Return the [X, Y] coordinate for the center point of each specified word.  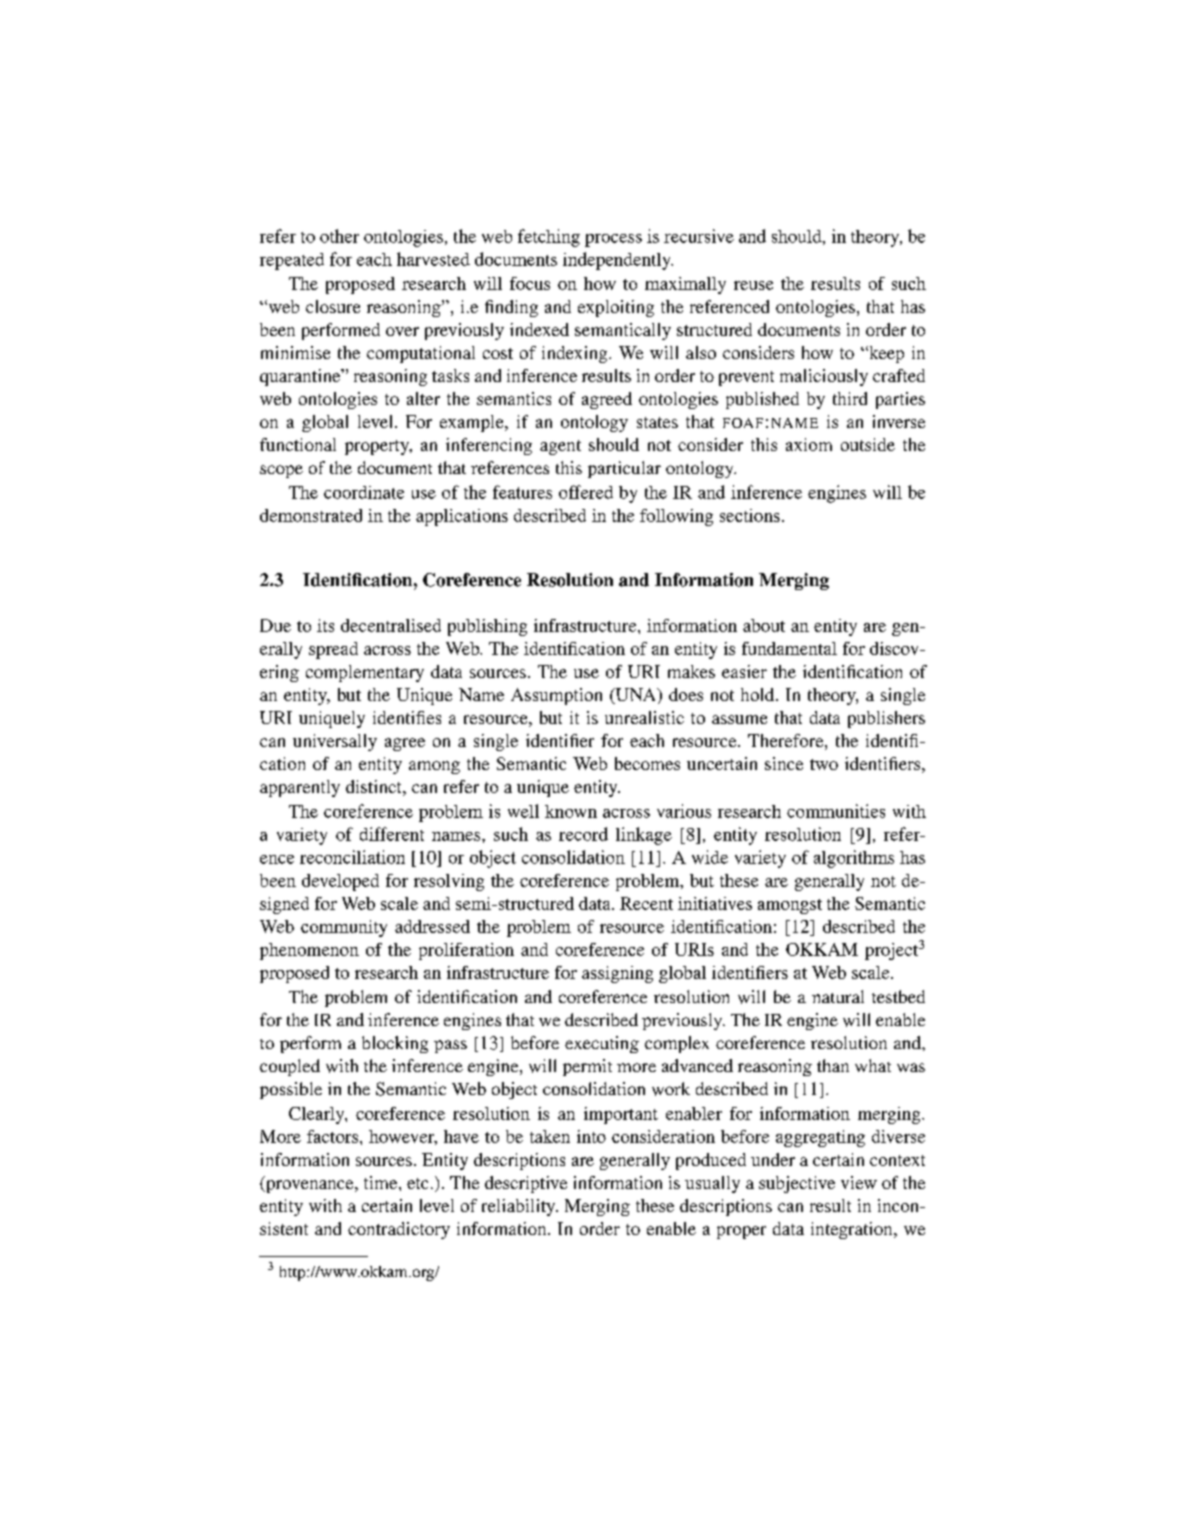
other [339, 236]
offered [586, 492]
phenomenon [309, 951]
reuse [753, 285]
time [382, 1182]
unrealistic [644, 717]
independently [618, 261]
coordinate [364, 492]
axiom [809, 444]
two [824, 764]
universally [335, 742]
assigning [617, 974]
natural [838, 996]
